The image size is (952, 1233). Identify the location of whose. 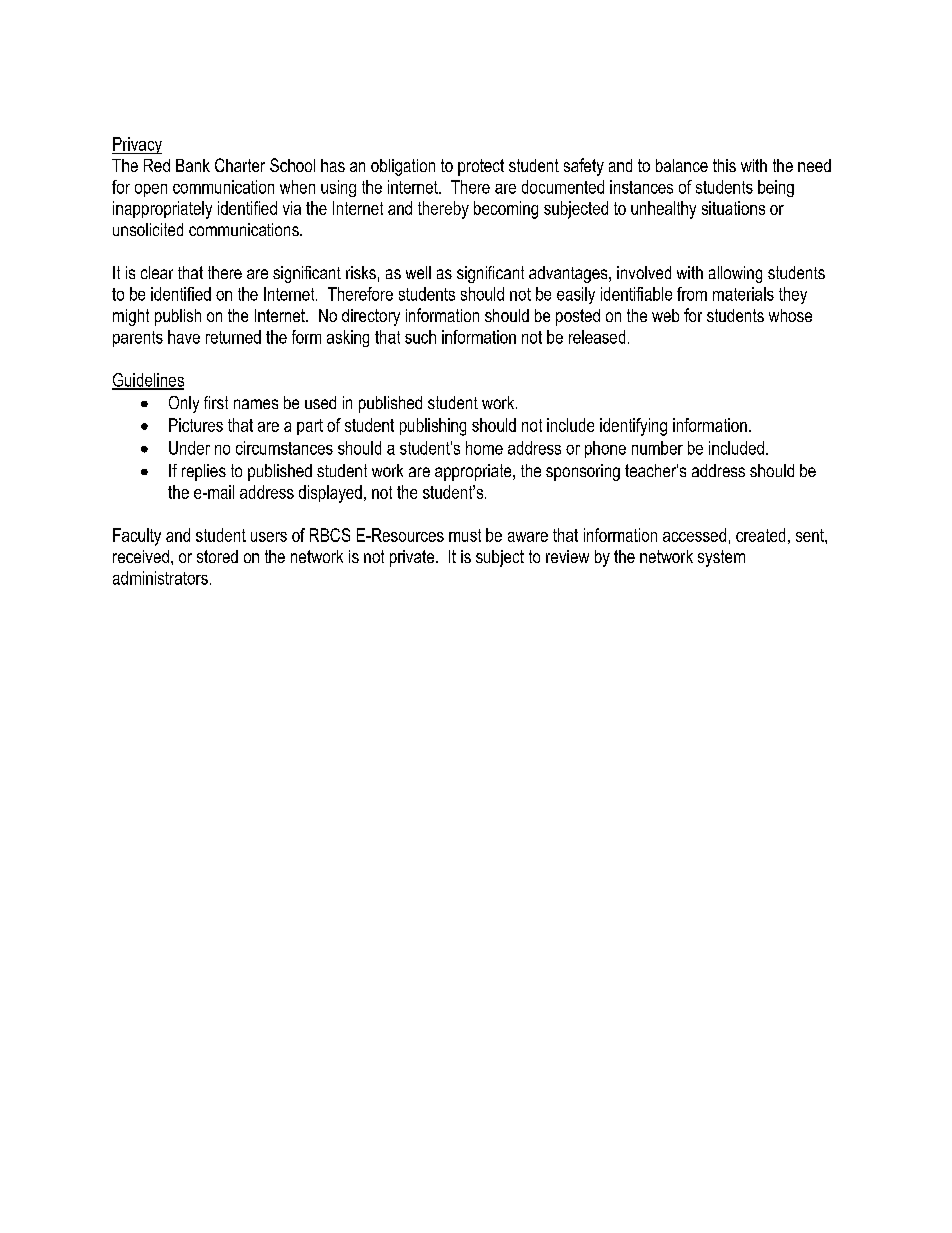
(790, 315).
